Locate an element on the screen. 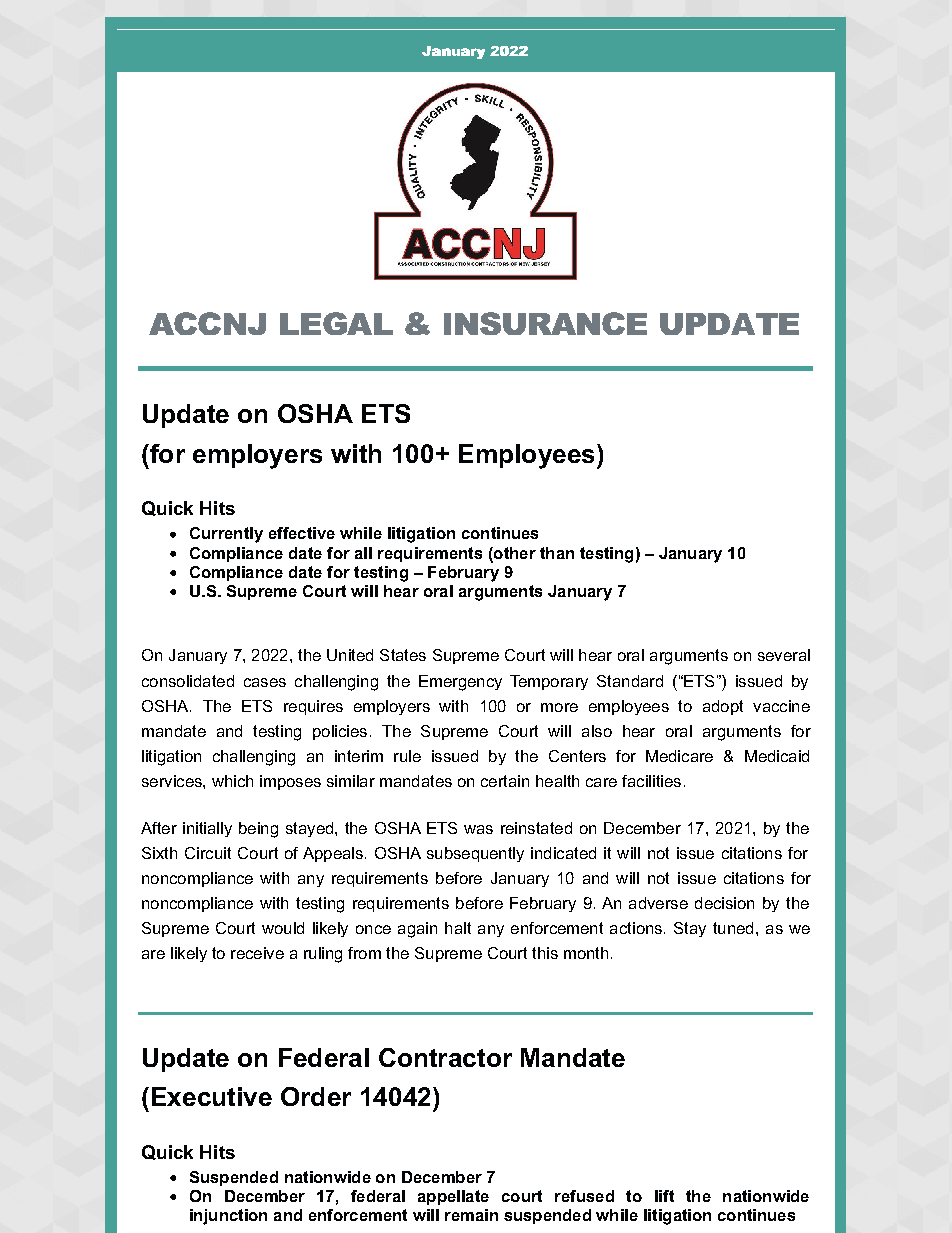  than is located at coordinates (557, 553).
